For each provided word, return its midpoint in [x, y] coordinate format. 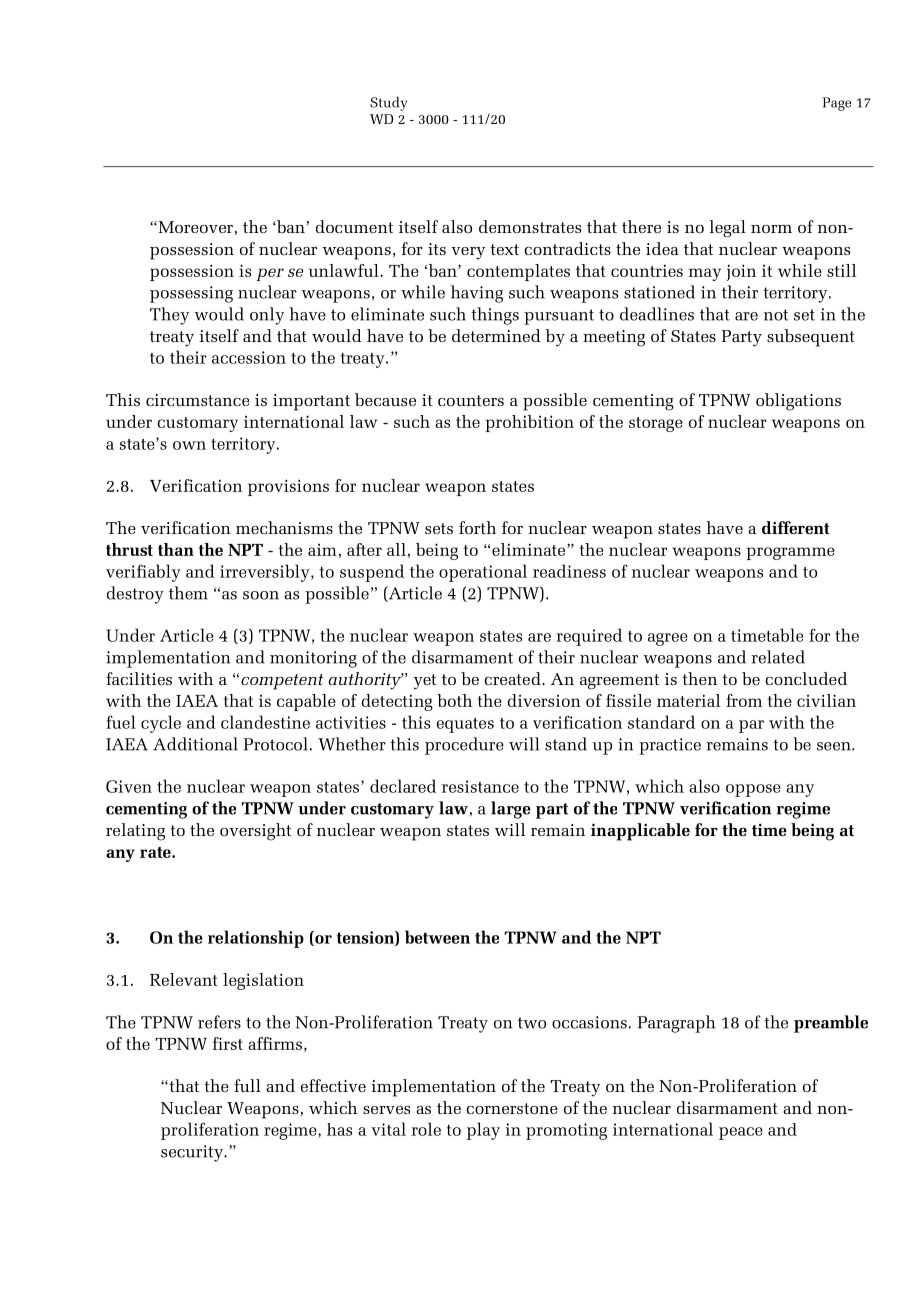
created [513, 678]
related [778, 657]
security [193, 1153]
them [188, 593]
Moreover [194, 227]
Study [388, 104]
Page [836, 104]
